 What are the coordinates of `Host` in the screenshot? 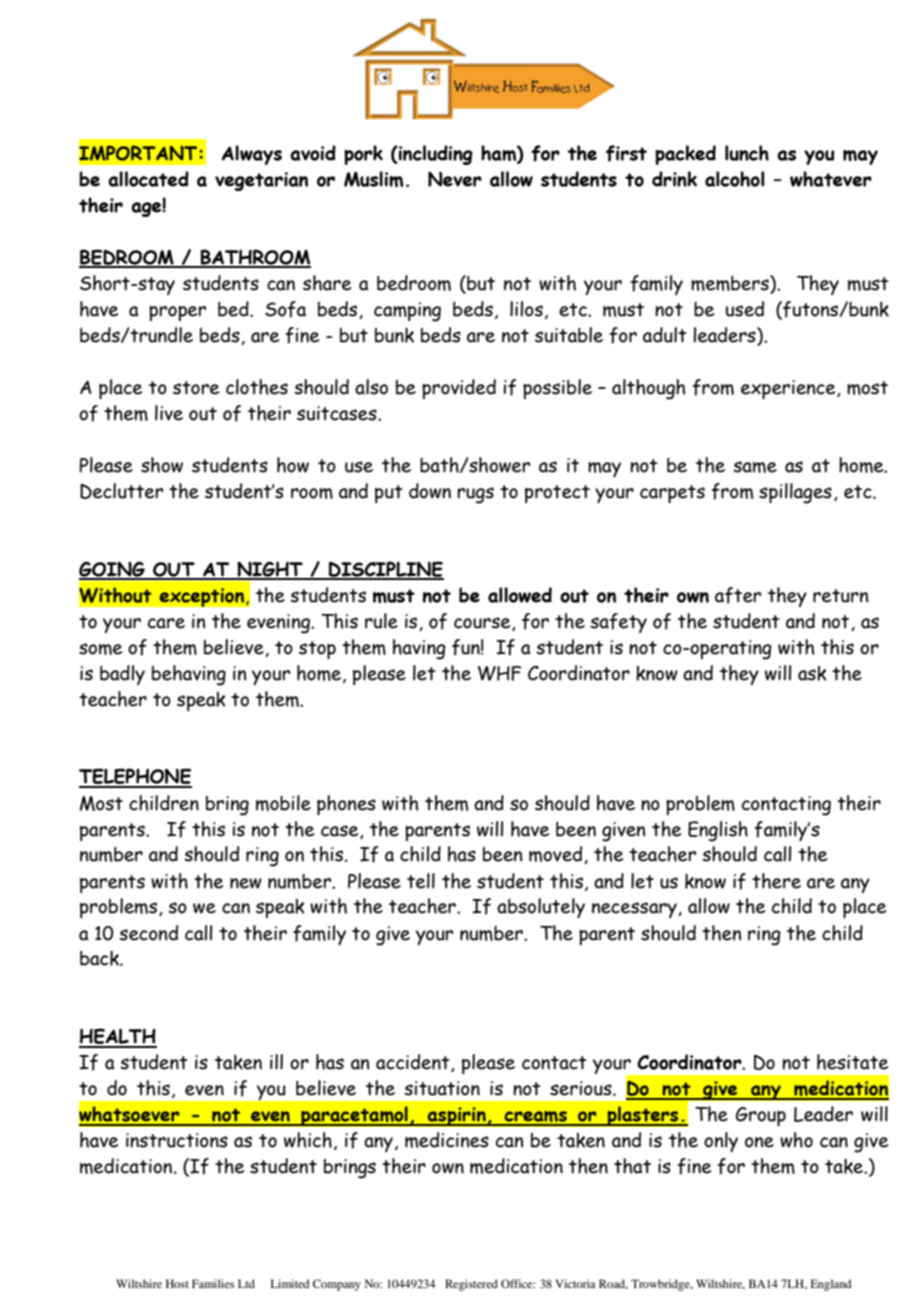 It's located at (177, 1283).
